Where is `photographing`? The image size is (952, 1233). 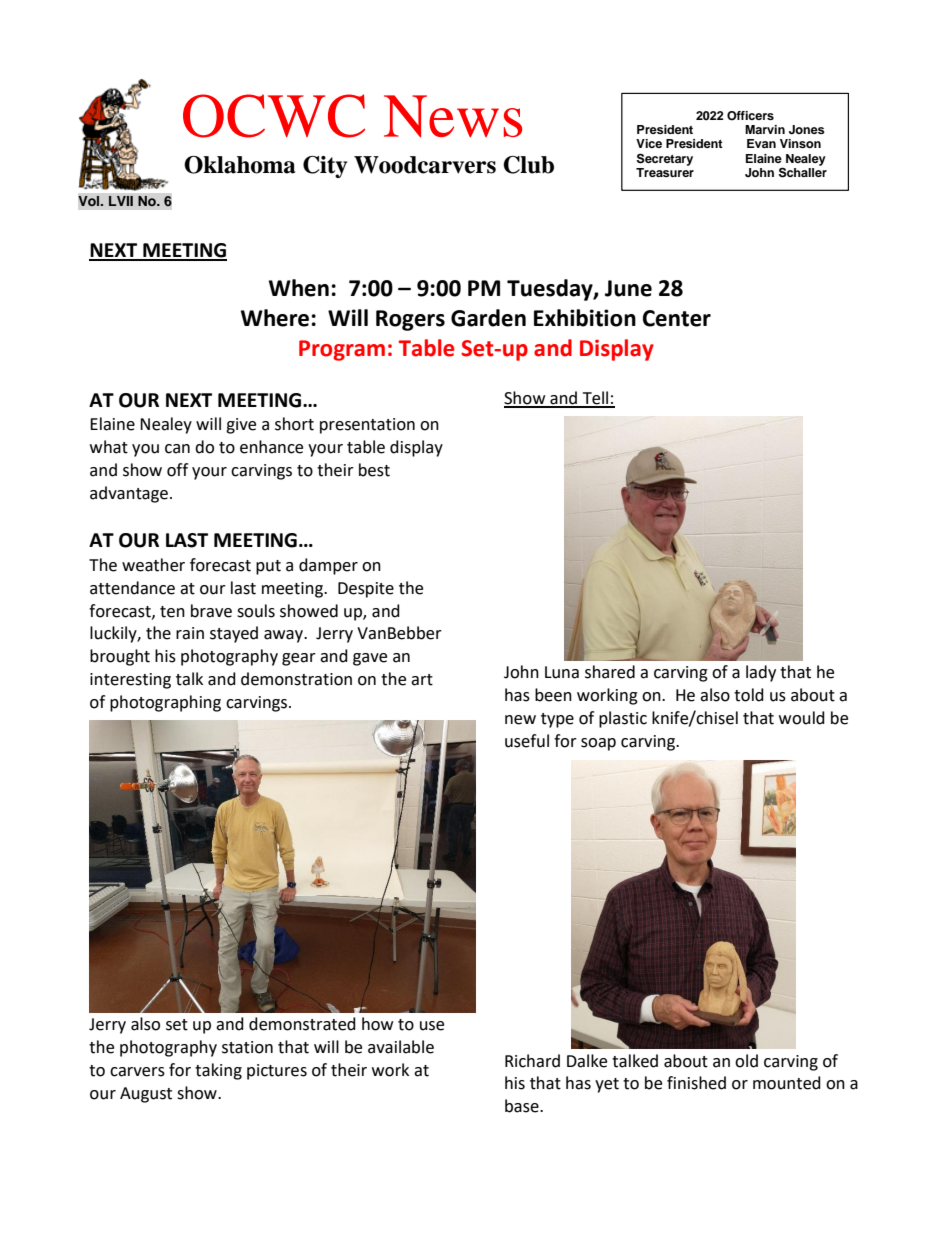 photographing is located at coordinates (165, 703).
